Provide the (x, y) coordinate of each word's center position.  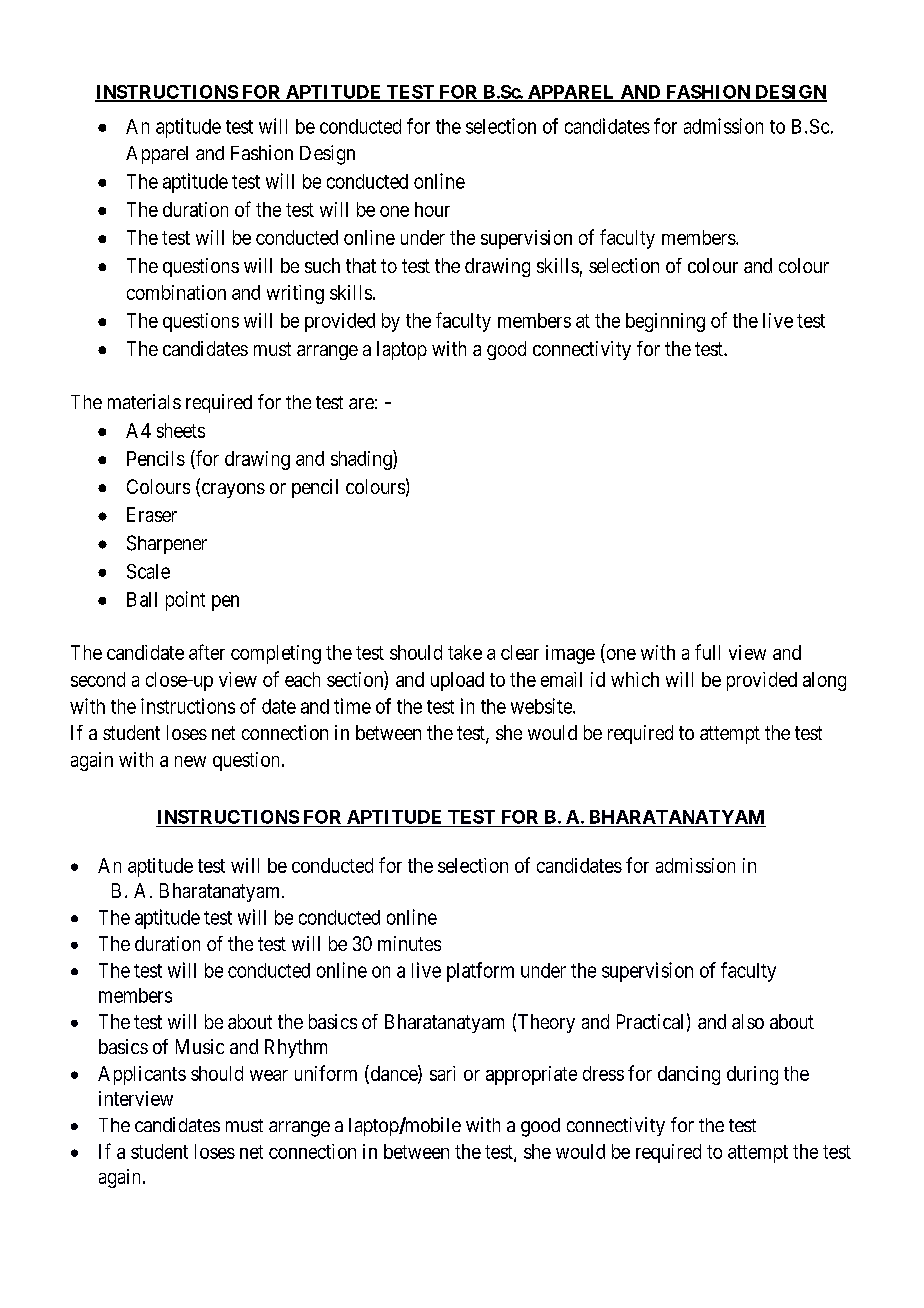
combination (176, 292)
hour (432, 209)
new (190, 761)
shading (362, 460)
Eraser (152, 514)
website (542, 706)
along (824, 681)
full (707, 652)
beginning (665, 322)
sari (442, 1073)
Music (200, 1046)
